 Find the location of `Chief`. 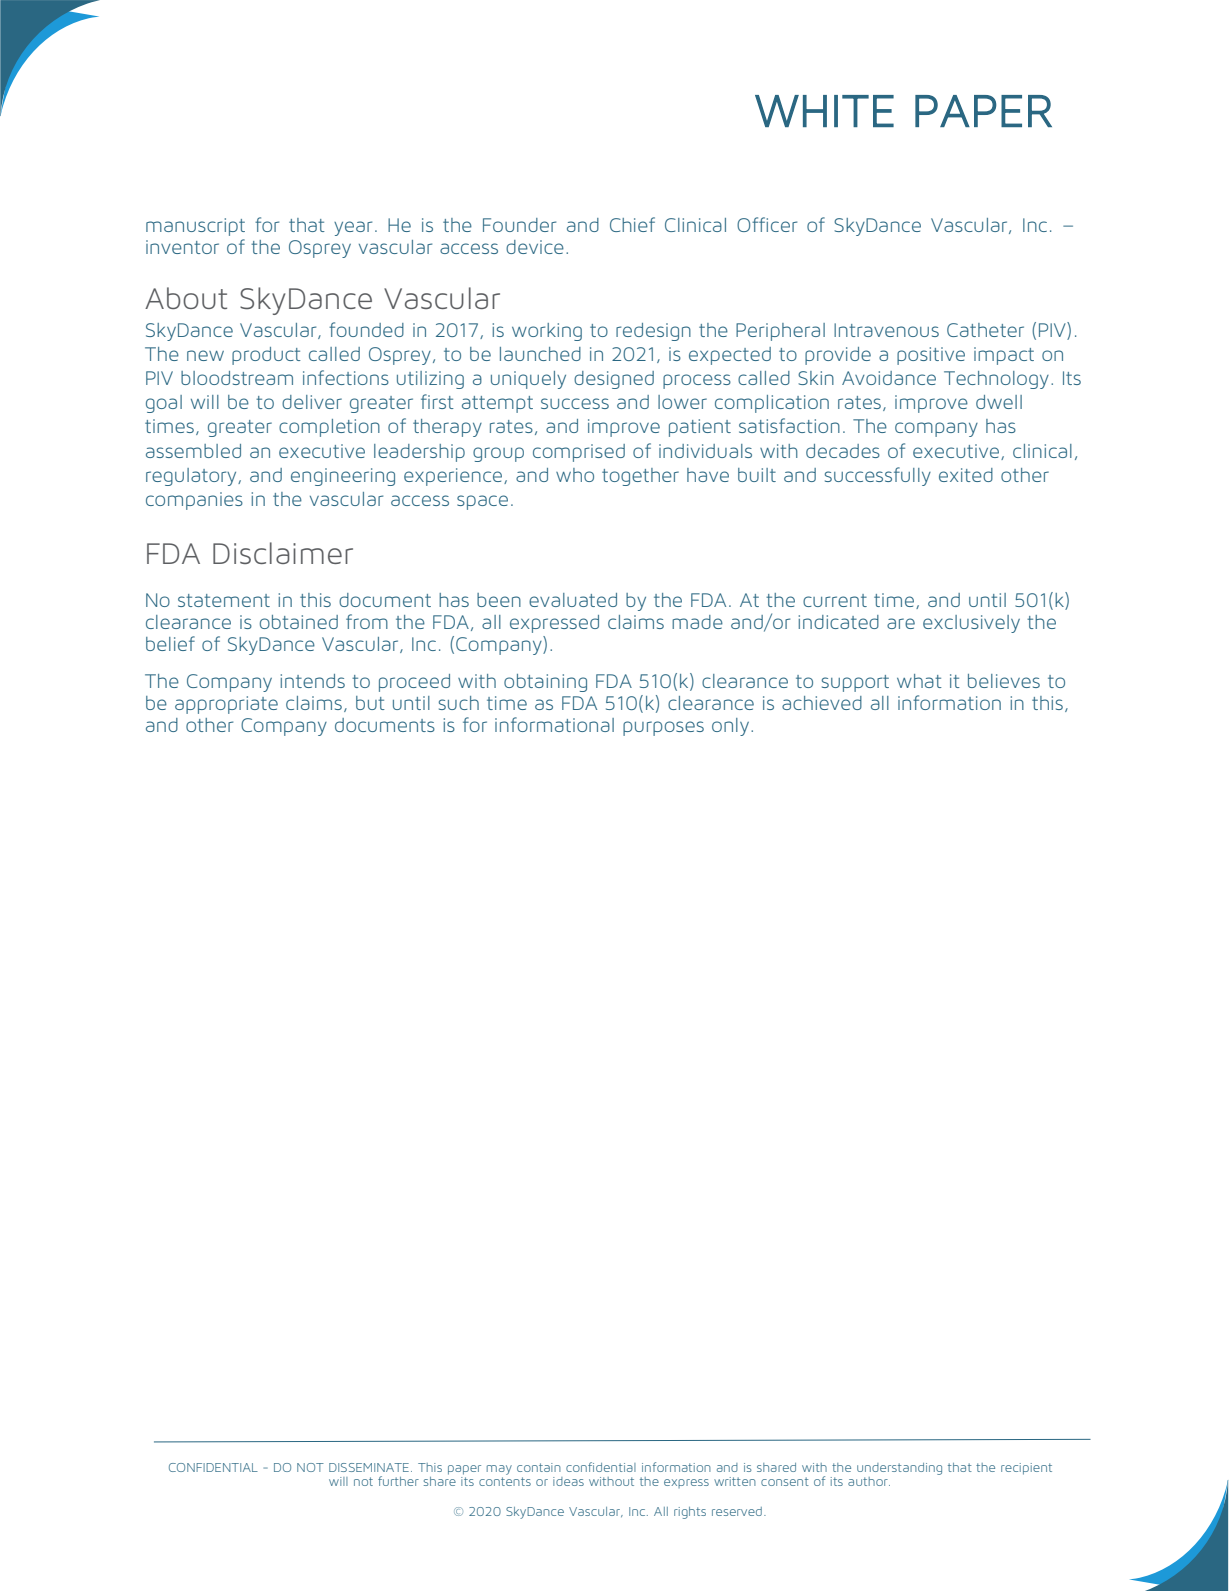

Chief is located at coordinates (632, 224).
